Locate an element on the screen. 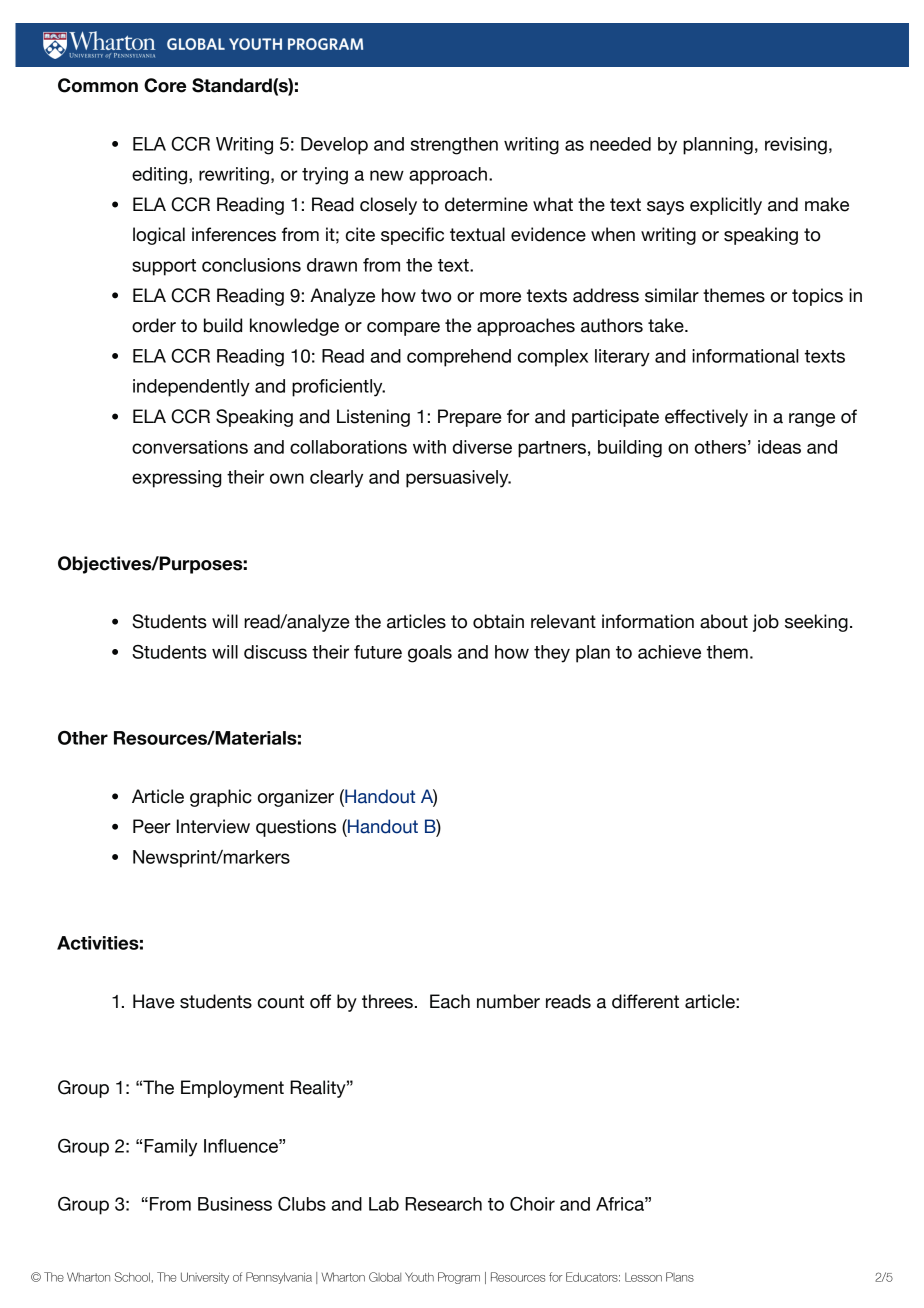 The image size is (924, 1308). Core is located at coordinates (165, 85).
